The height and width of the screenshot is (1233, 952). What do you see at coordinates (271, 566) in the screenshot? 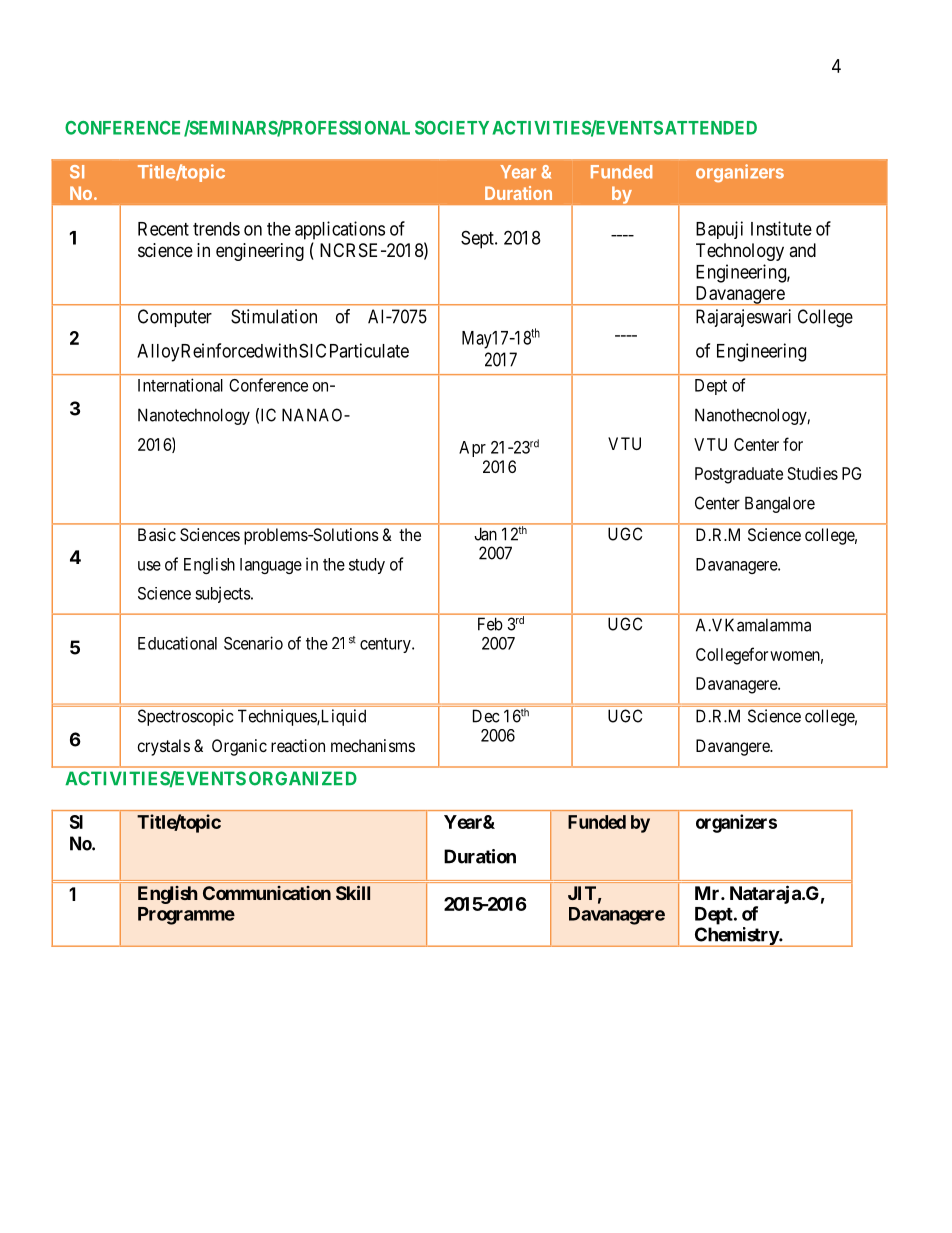
I see `language` at bounding box center [271, 566].
